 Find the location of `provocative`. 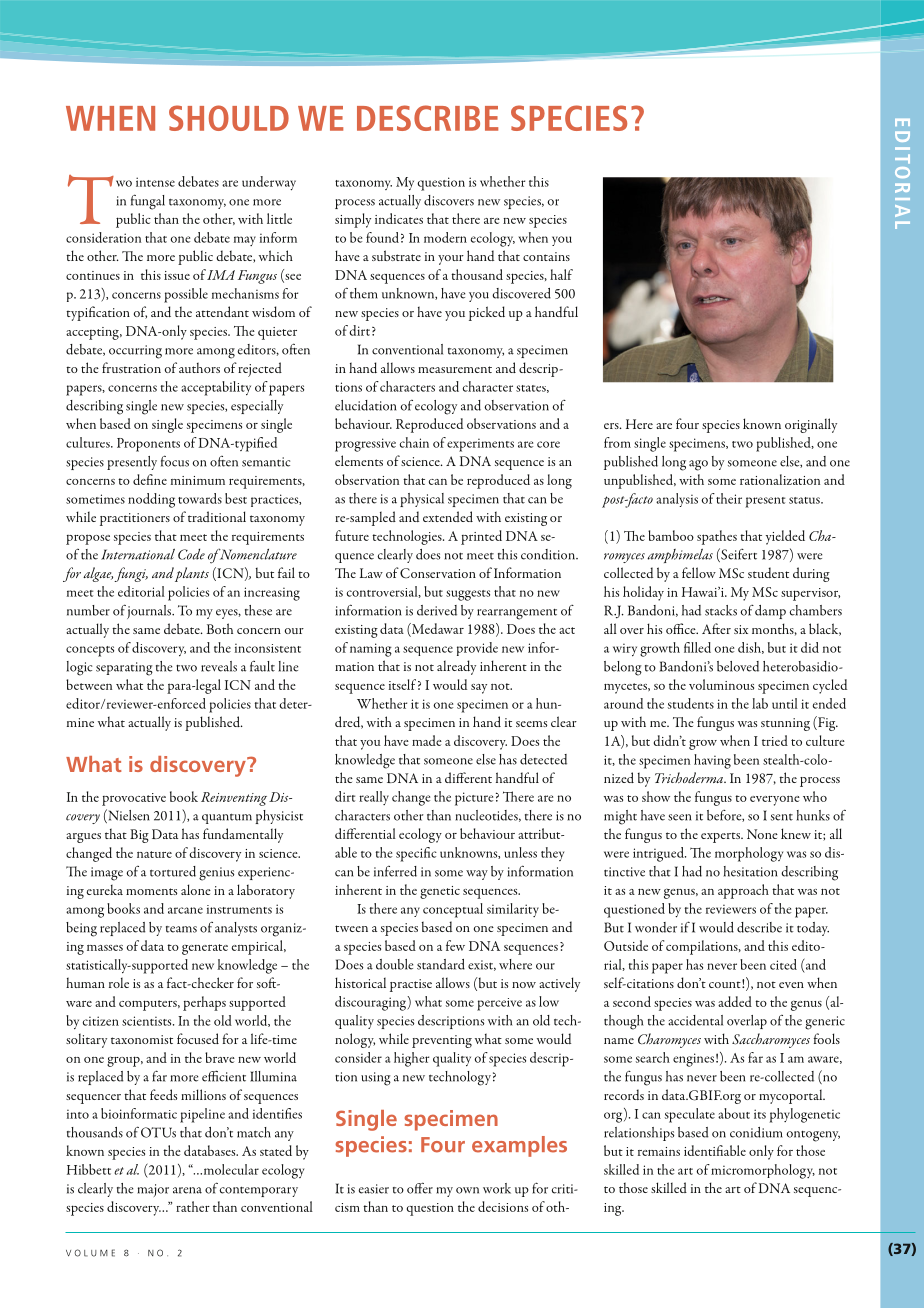

provocative is located at coordinates (134, 799).
